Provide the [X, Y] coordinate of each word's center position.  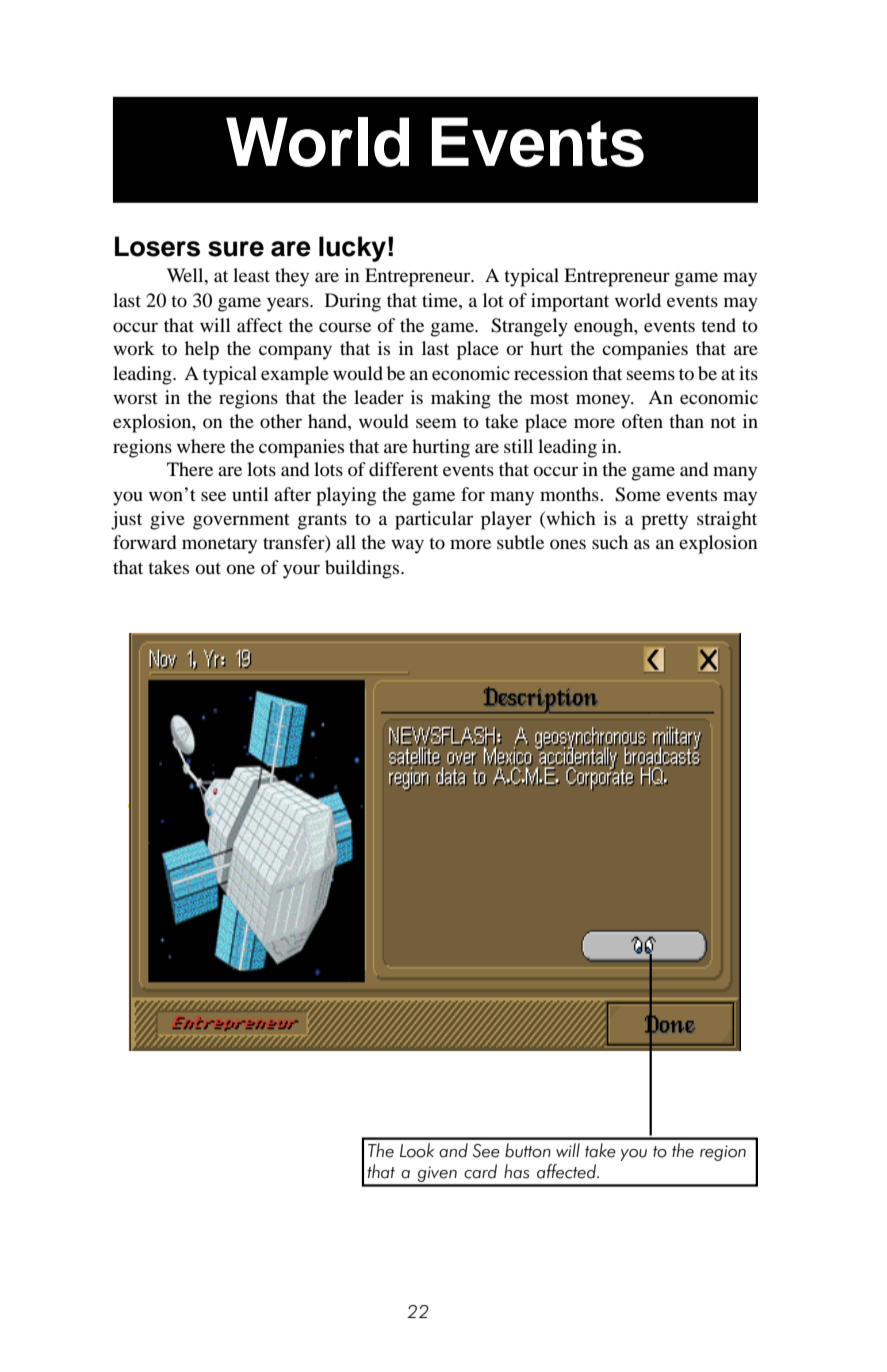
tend [718, 325]
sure [236, 249]
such [610, 542]
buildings [363, 569]
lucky [352, 249]
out [208, 568]
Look [417, 1150]
